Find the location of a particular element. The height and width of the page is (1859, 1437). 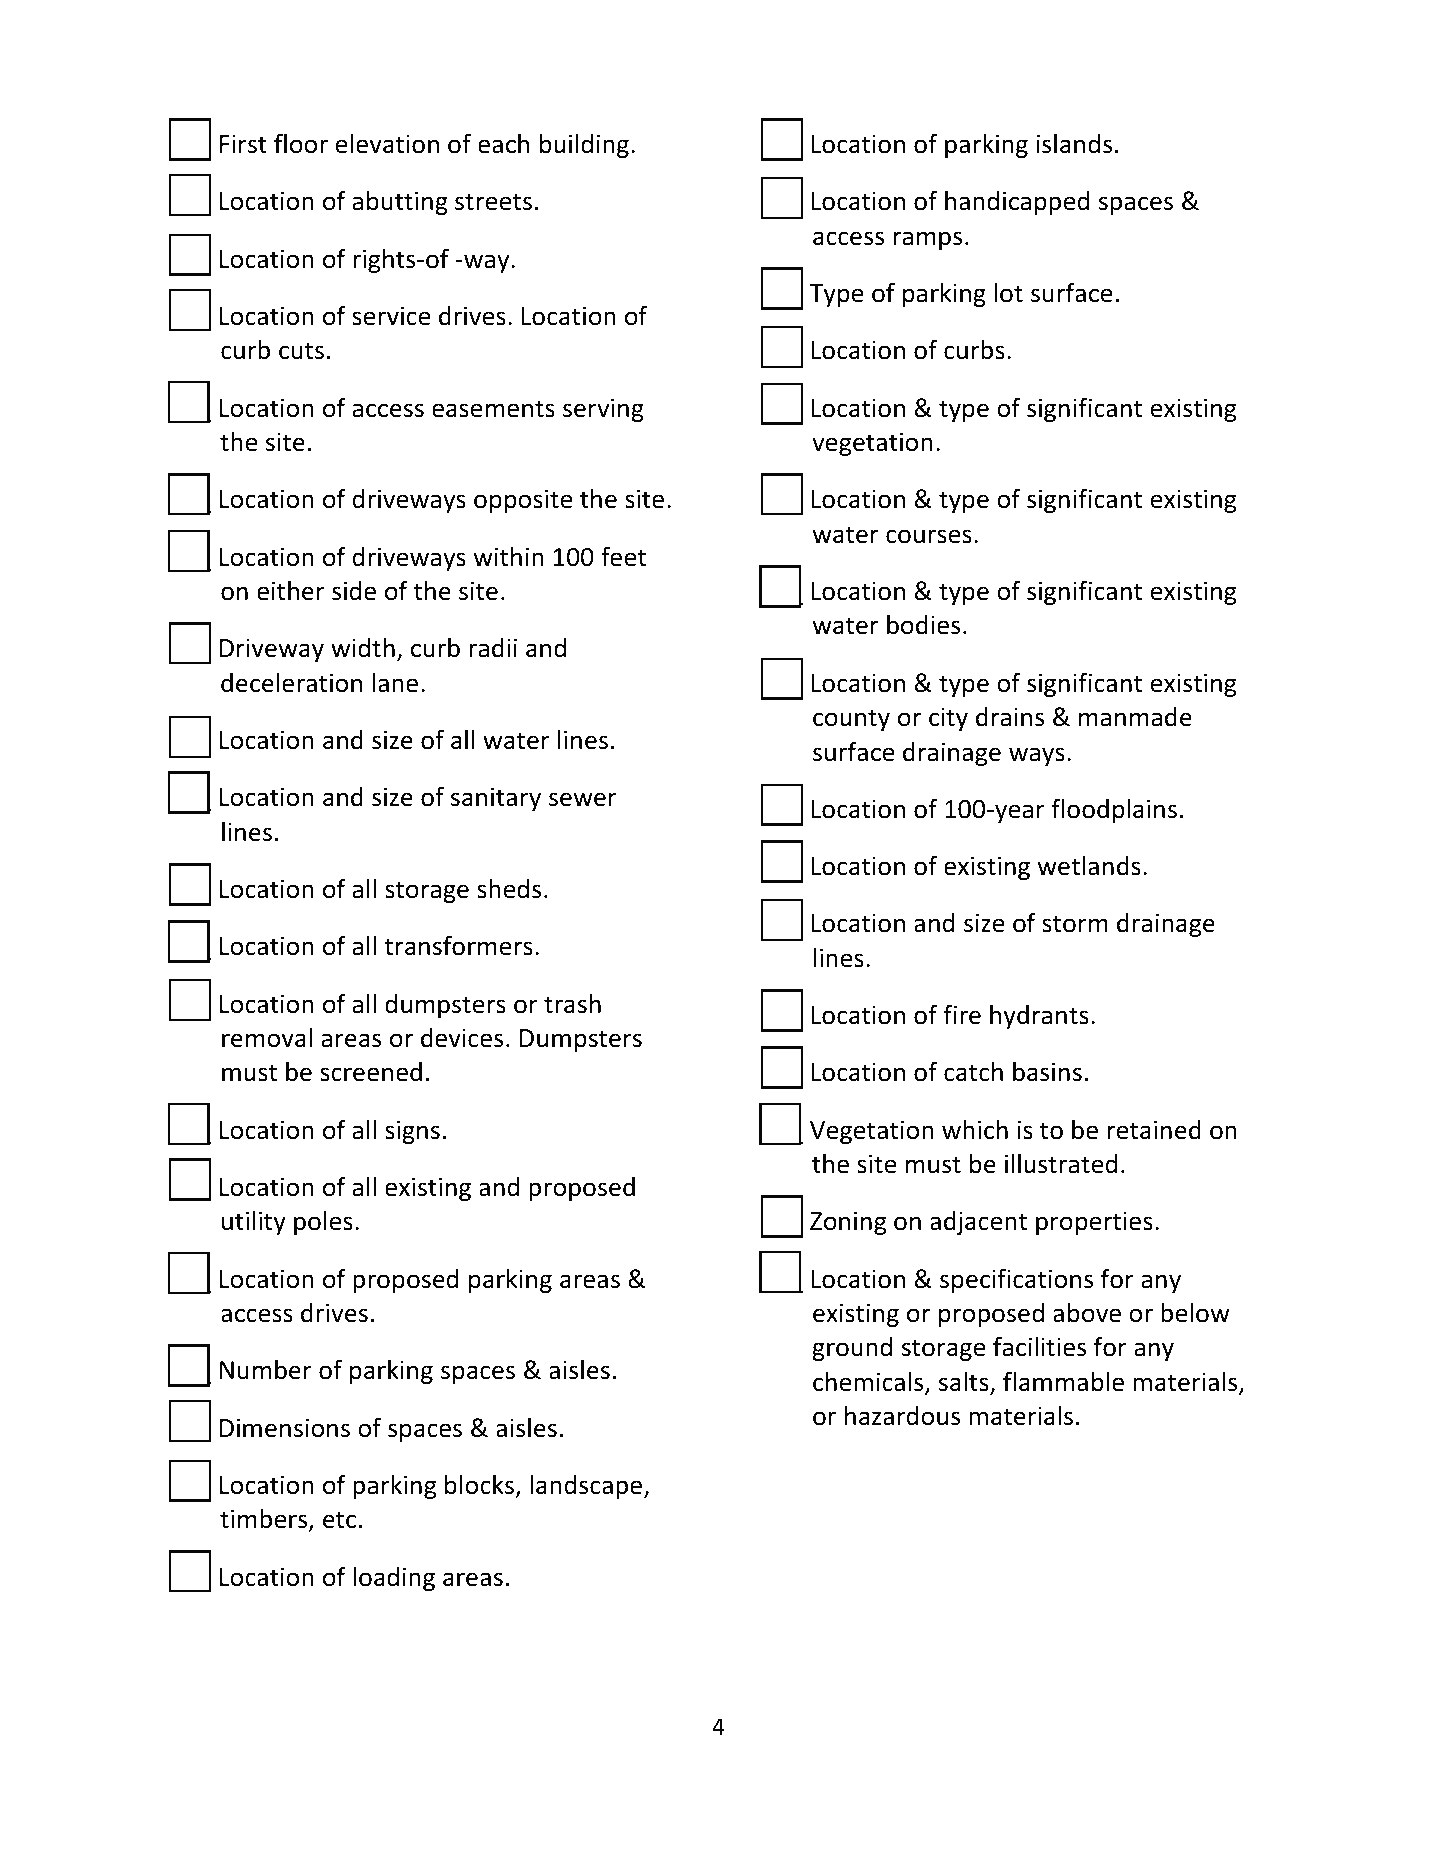

transformers is located at coordinates (458, 945).
